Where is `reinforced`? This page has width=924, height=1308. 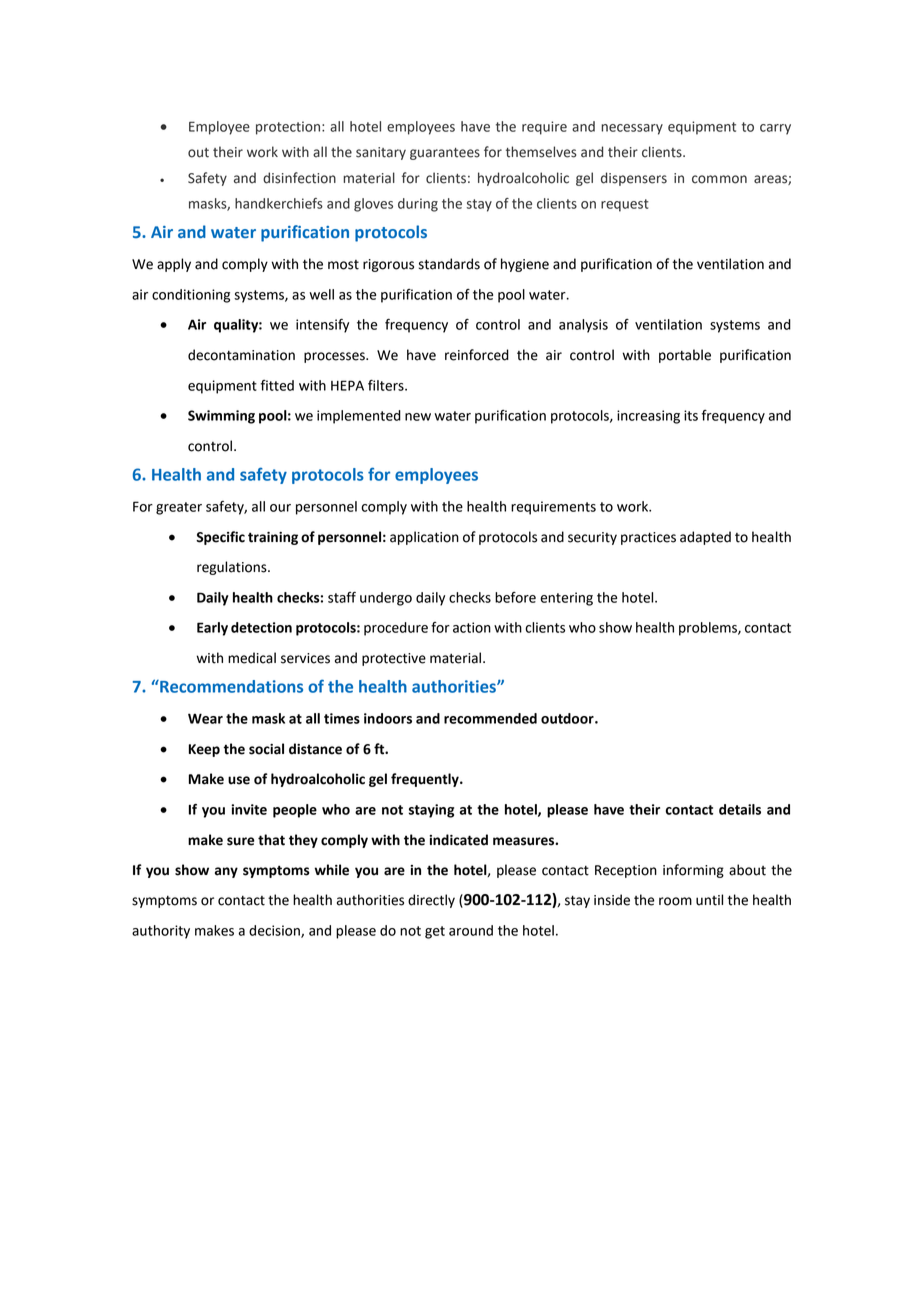 reinforced is located at coordinates (477, 355).
